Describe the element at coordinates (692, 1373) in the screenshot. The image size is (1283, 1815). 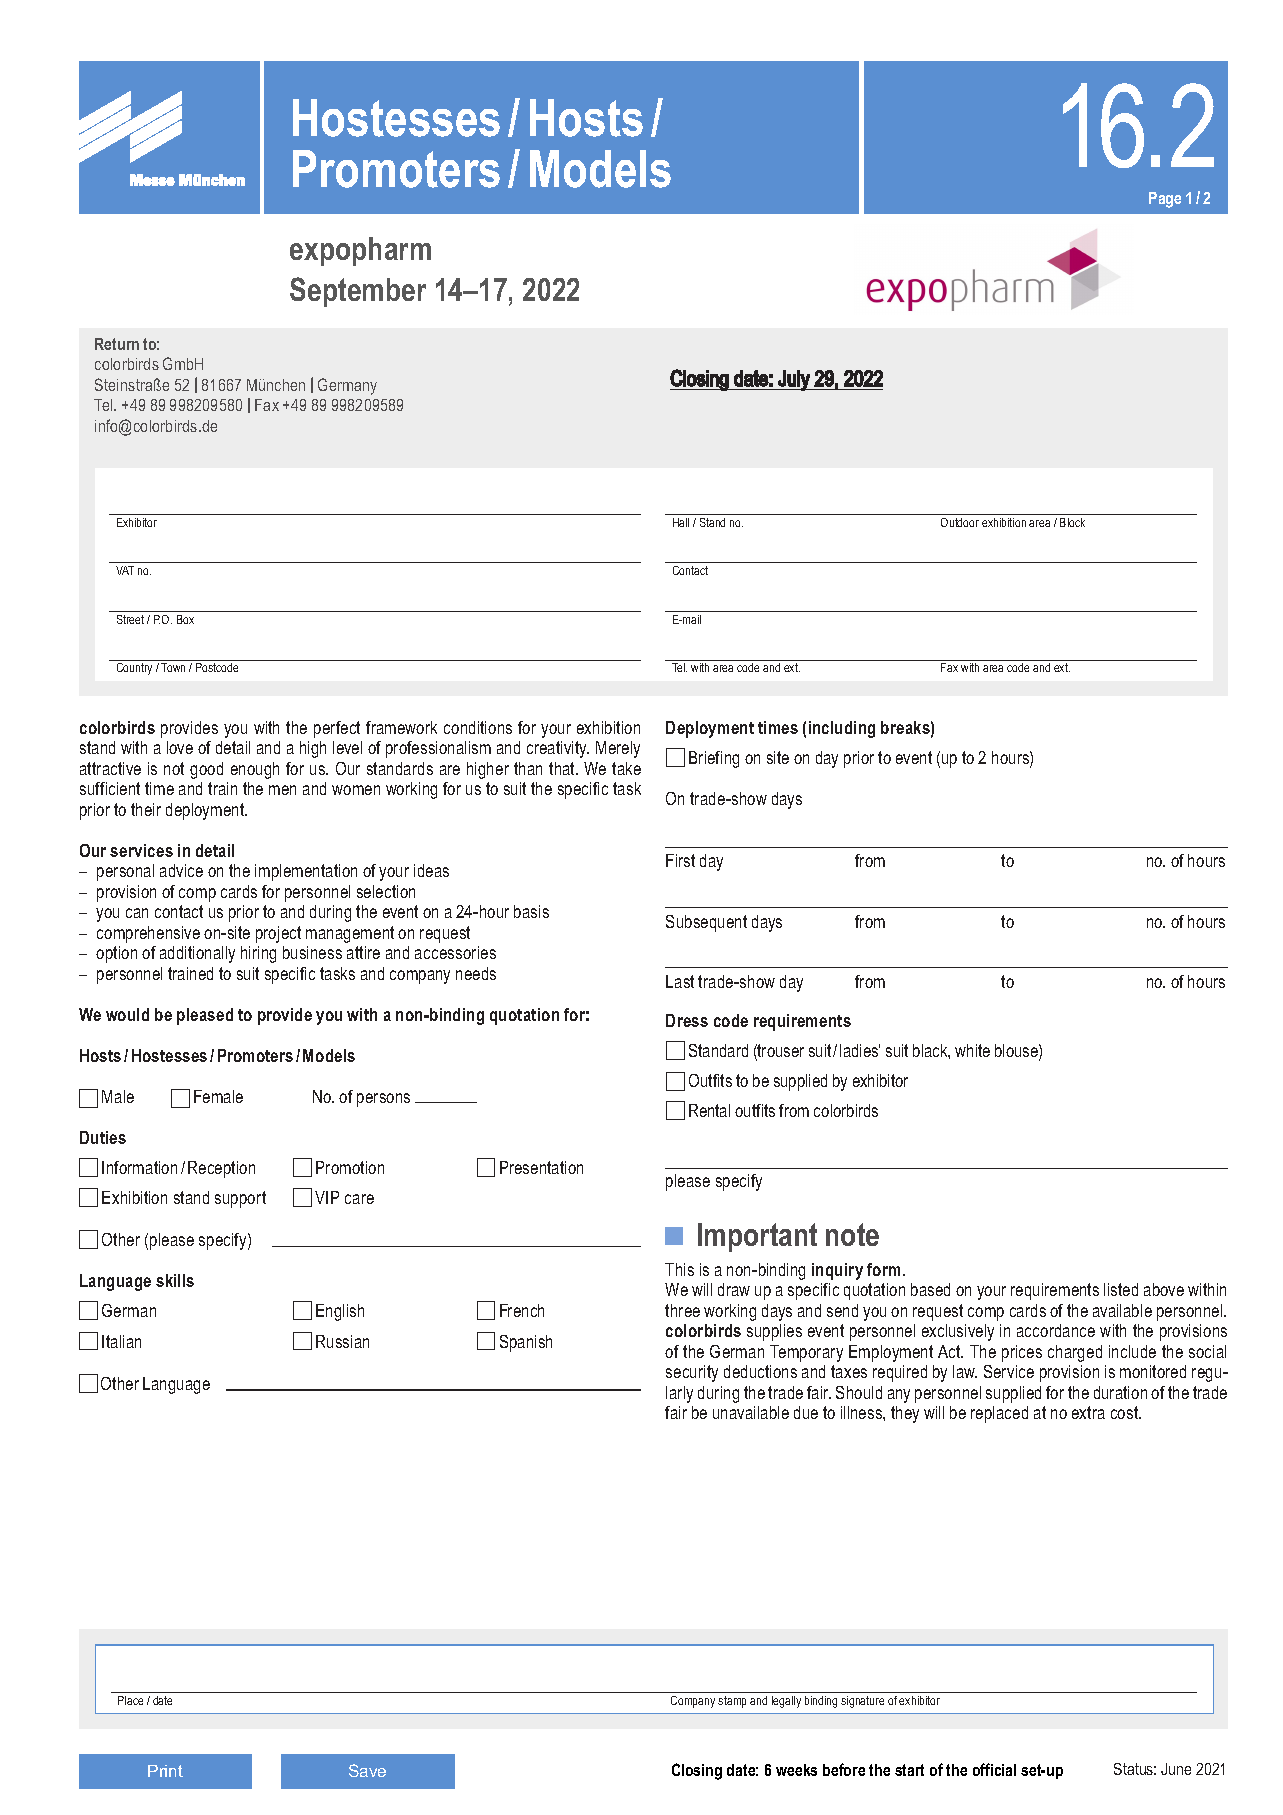
I see `security` at that location.
